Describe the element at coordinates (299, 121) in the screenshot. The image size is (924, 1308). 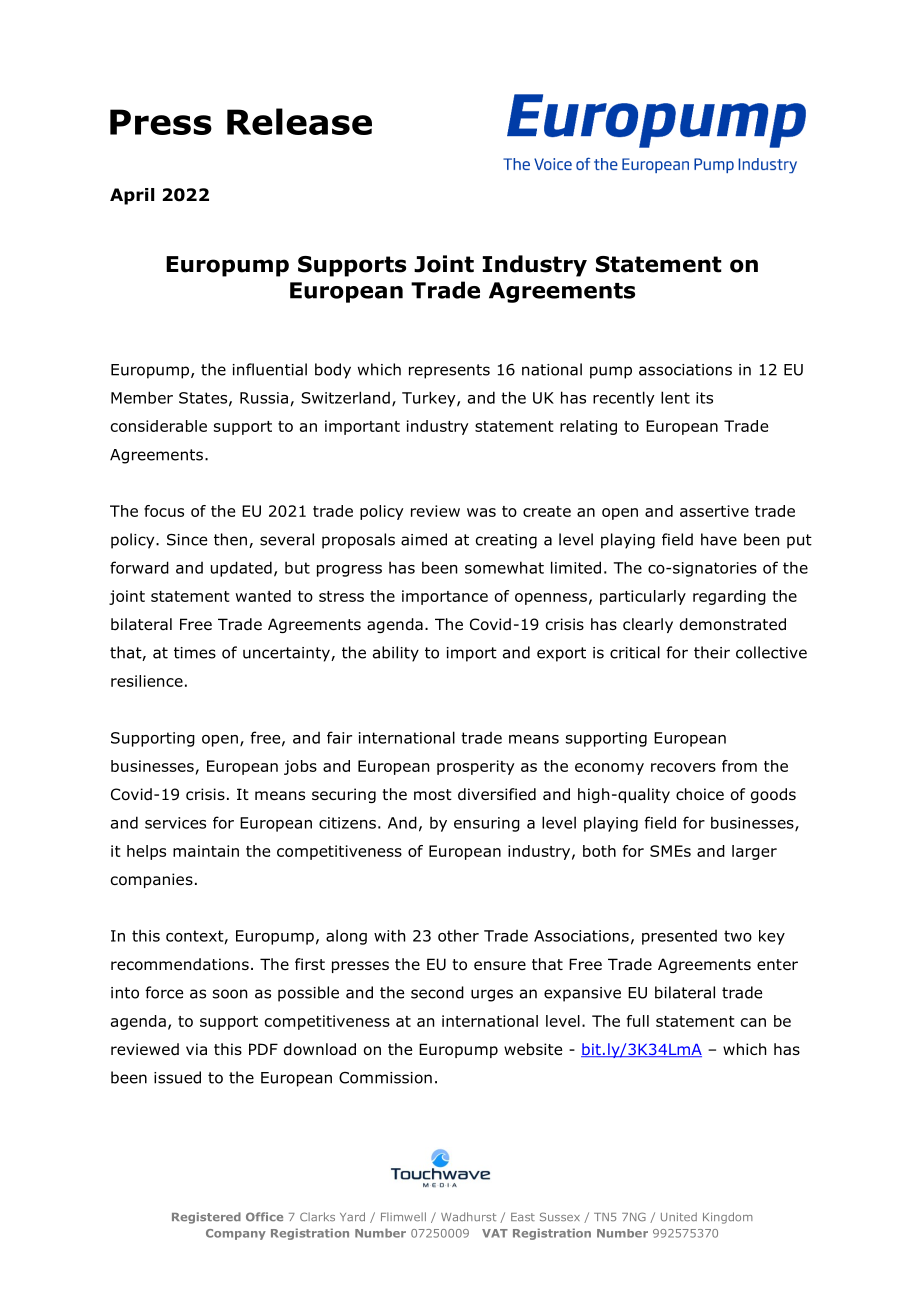
I see `Release` at that location.
